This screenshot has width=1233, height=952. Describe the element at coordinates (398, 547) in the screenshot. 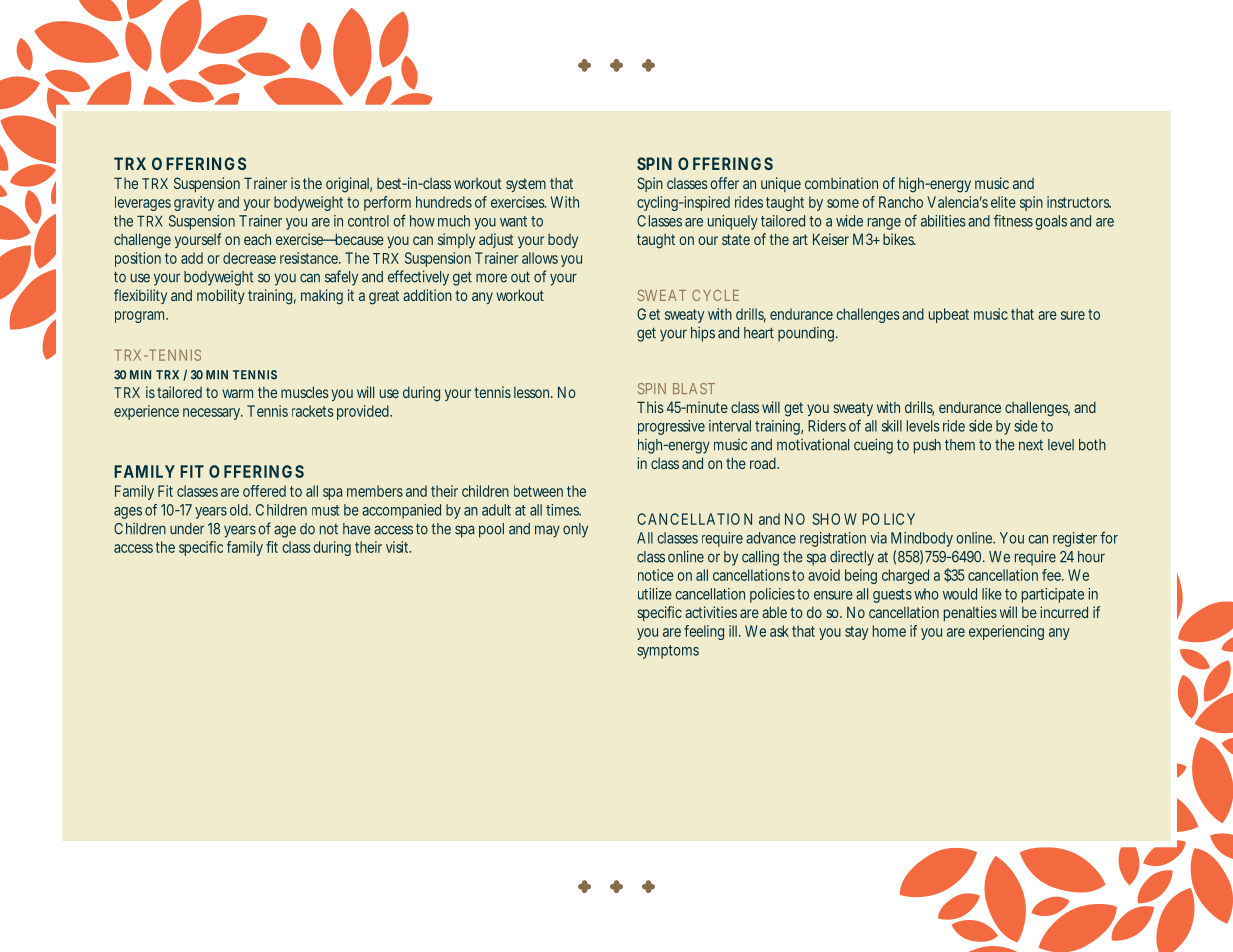

I see `visit` at that location.
